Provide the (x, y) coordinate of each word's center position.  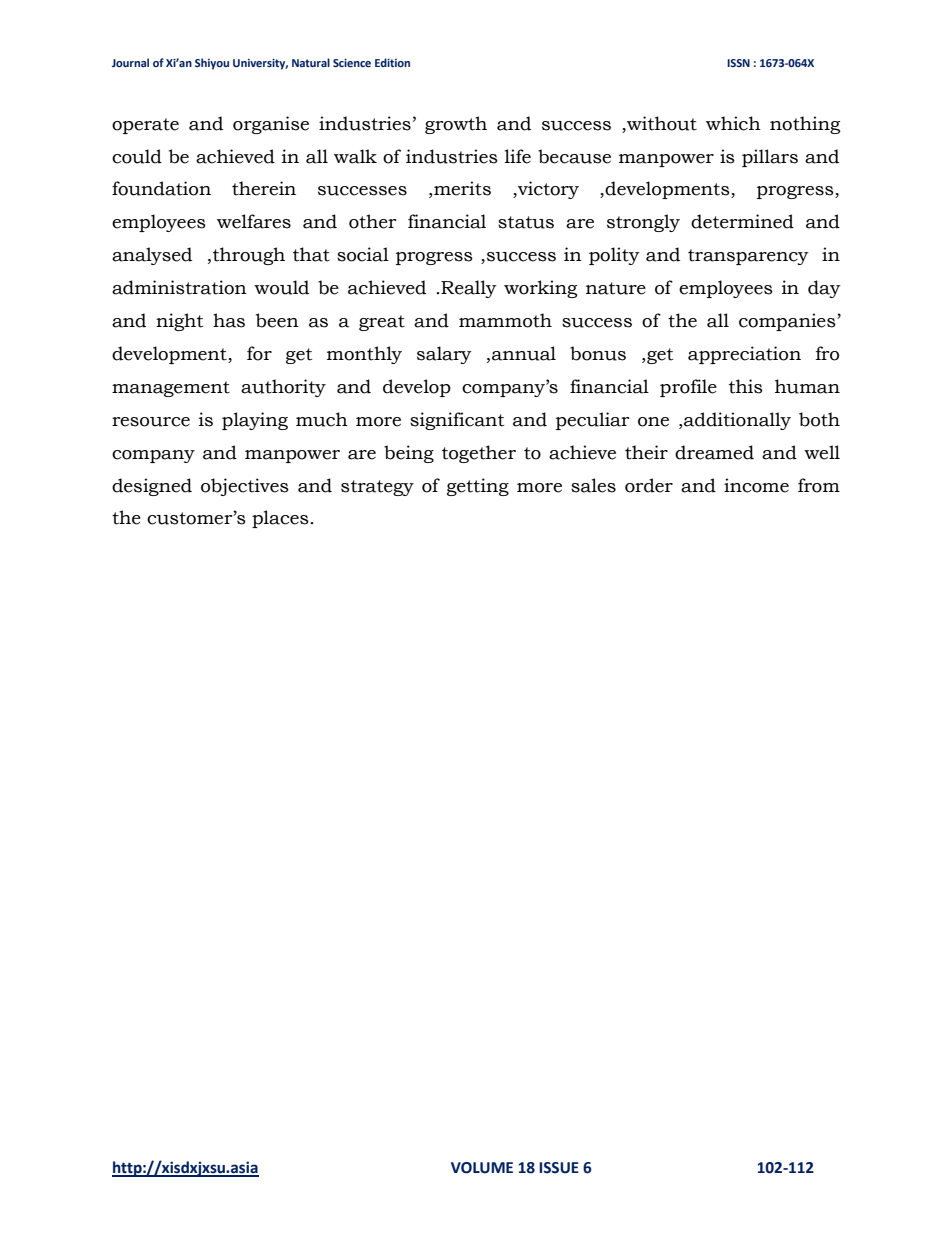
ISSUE (559, 1168)
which (733, 123)
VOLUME (482, 1168)
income (756, 485)
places (280, 519)
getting (478, 487)
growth (456, 125)
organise (271, 125)
